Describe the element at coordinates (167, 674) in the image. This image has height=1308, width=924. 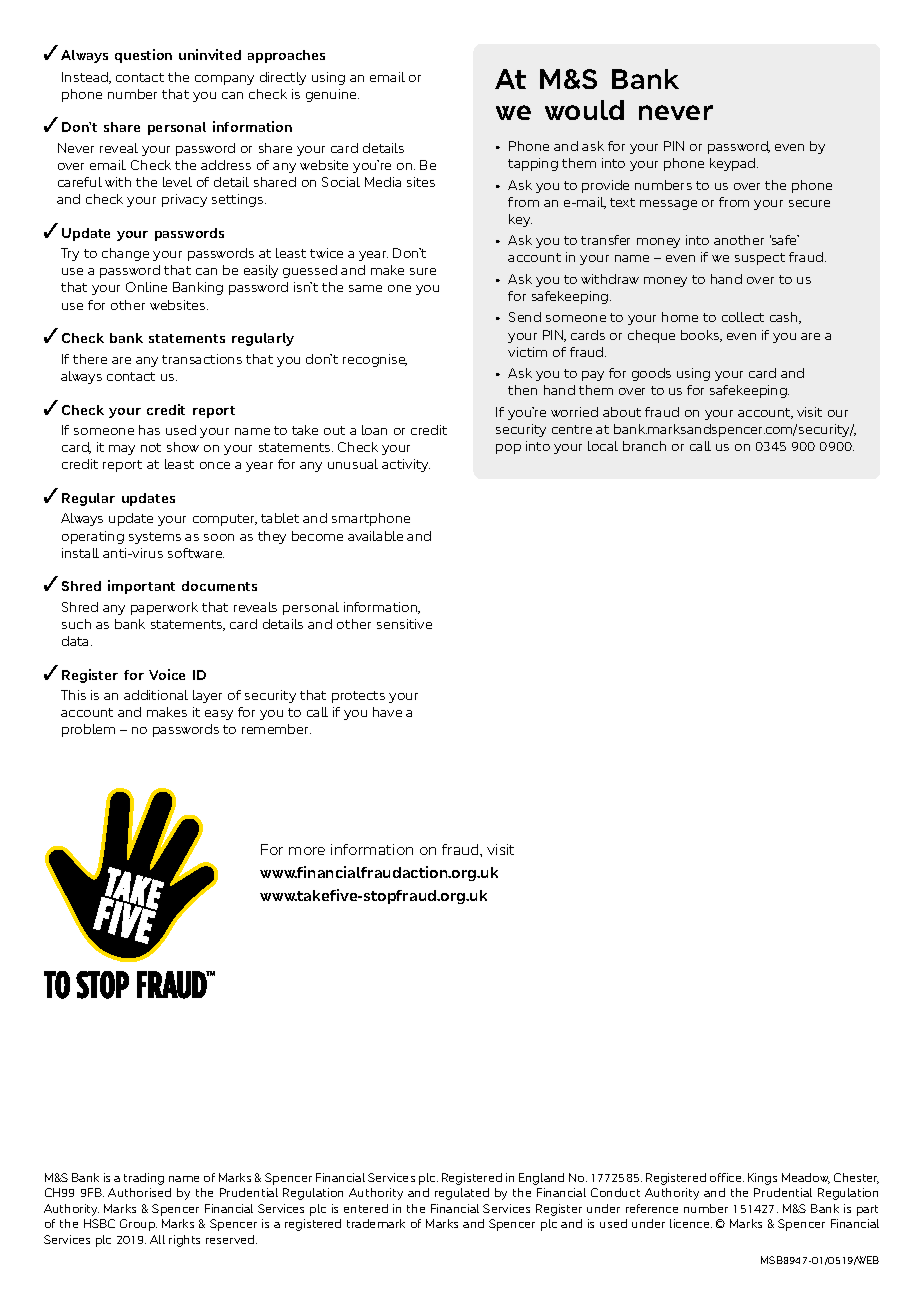
I see `Voice` at that location.
